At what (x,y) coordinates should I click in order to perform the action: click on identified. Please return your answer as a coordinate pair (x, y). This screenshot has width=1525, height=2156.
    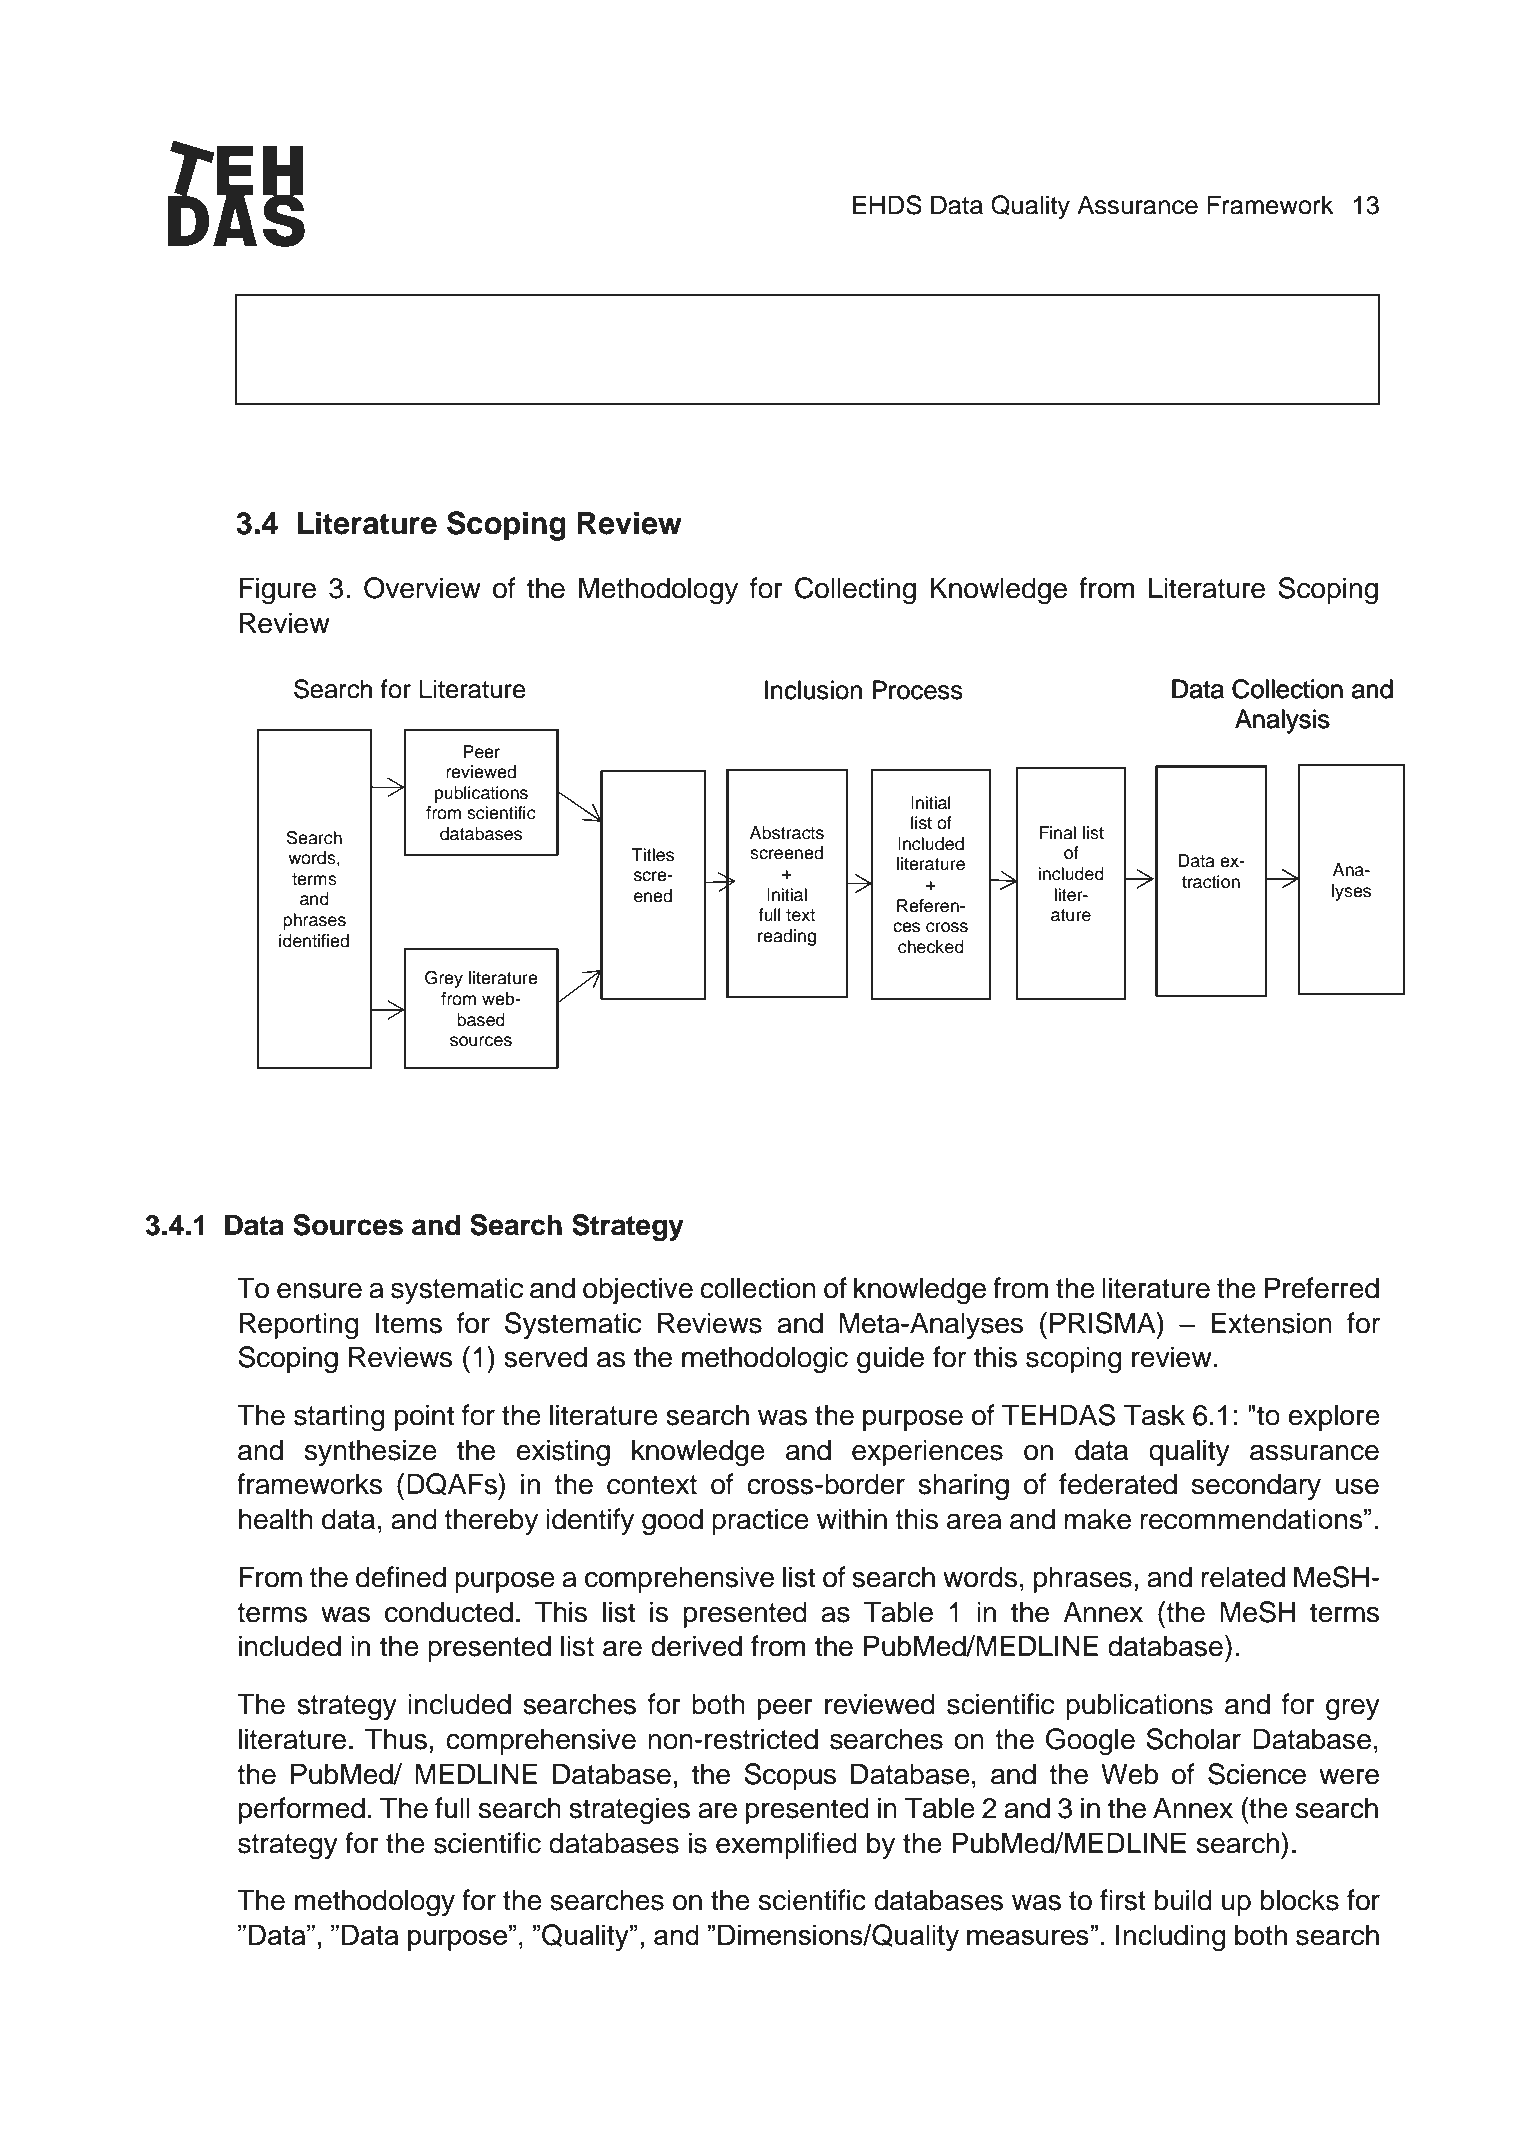
    Looking at the image, I should click on (314, 941).
